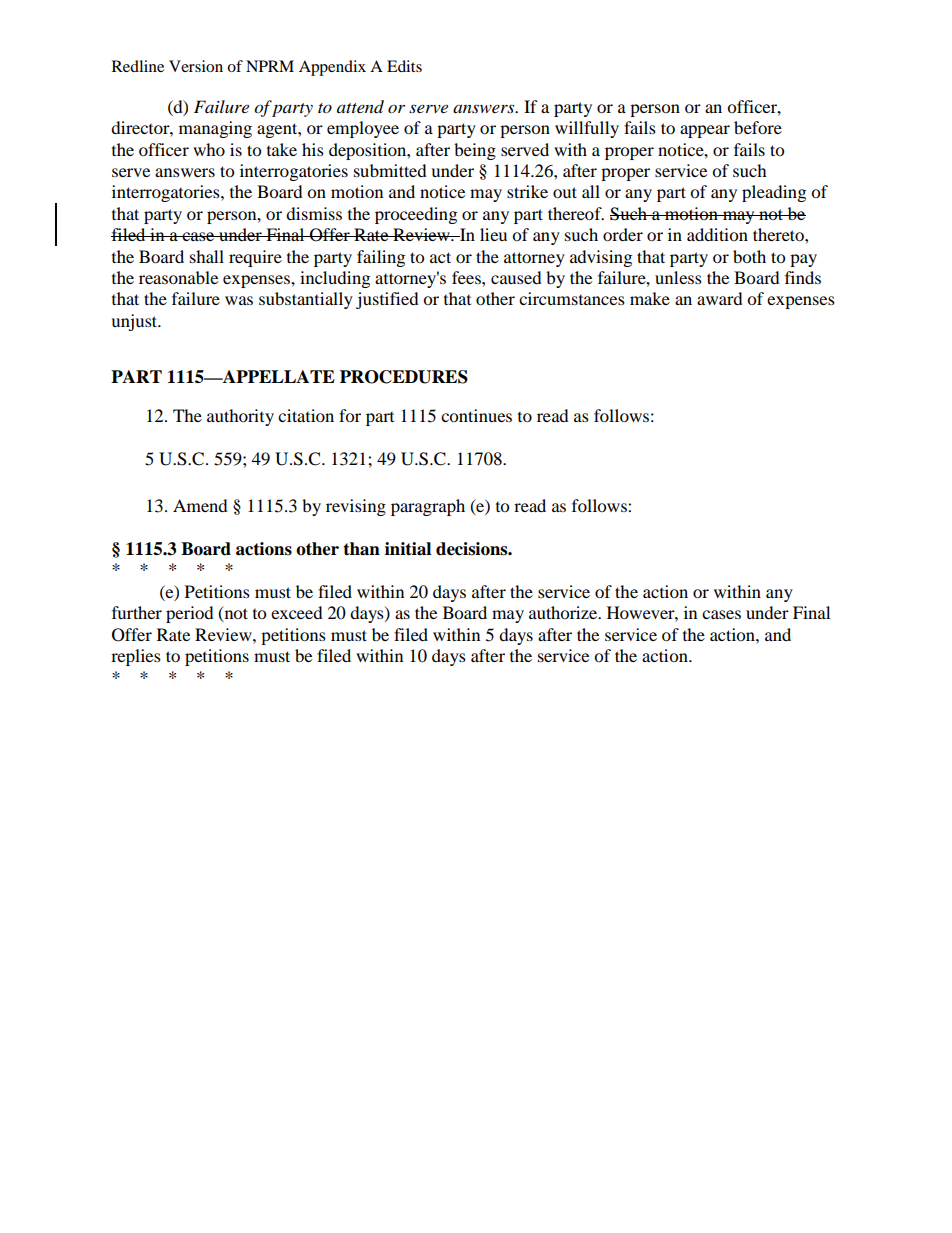 This screenshot has height=1233, width=952. What do you see at coordinates (404, 377) in the screenshot?
I see `PROCEDURES` at bounding box center [404, 377].
